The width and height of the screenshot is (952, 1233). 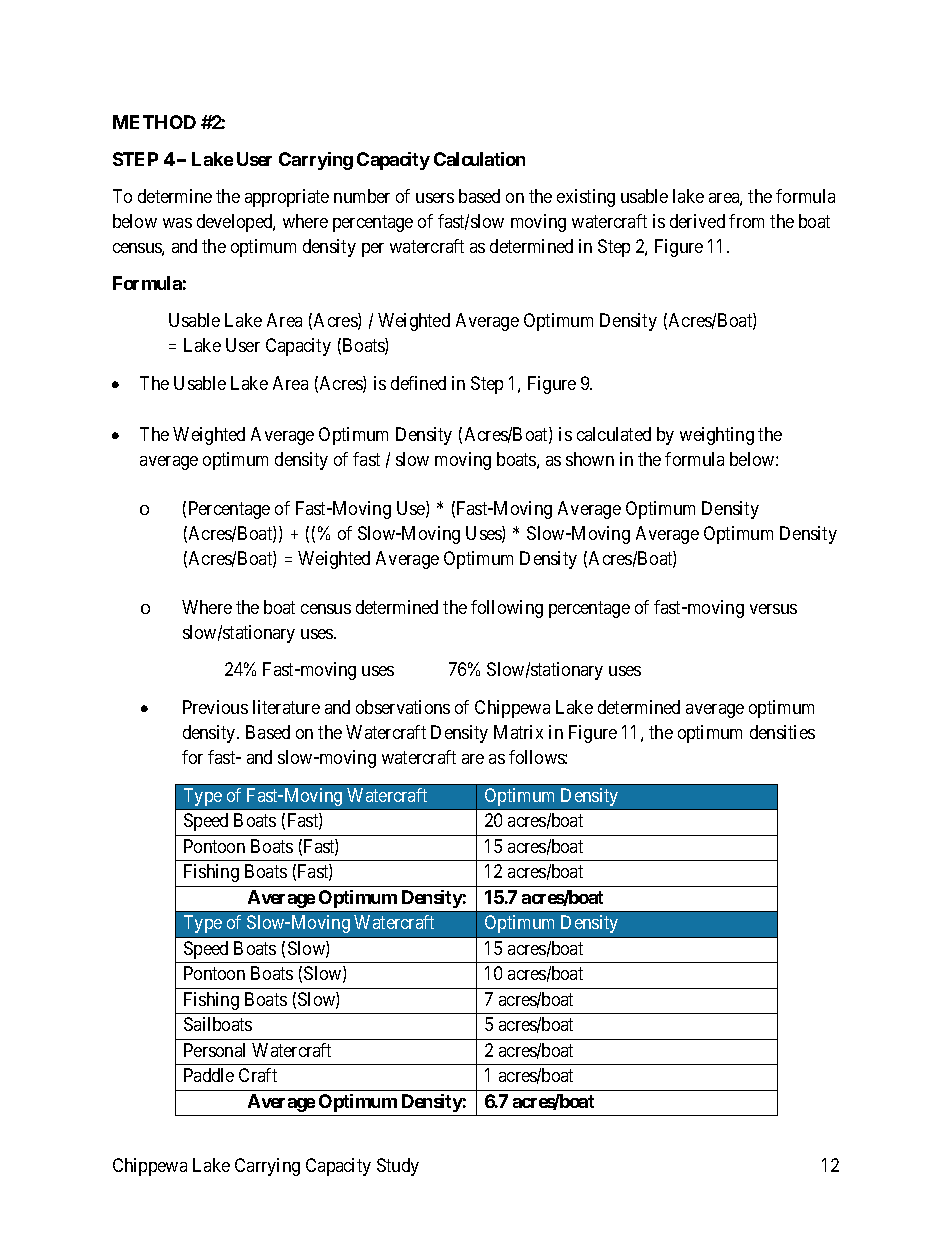 I want to click on Study, so click(x=398, y=1167).
